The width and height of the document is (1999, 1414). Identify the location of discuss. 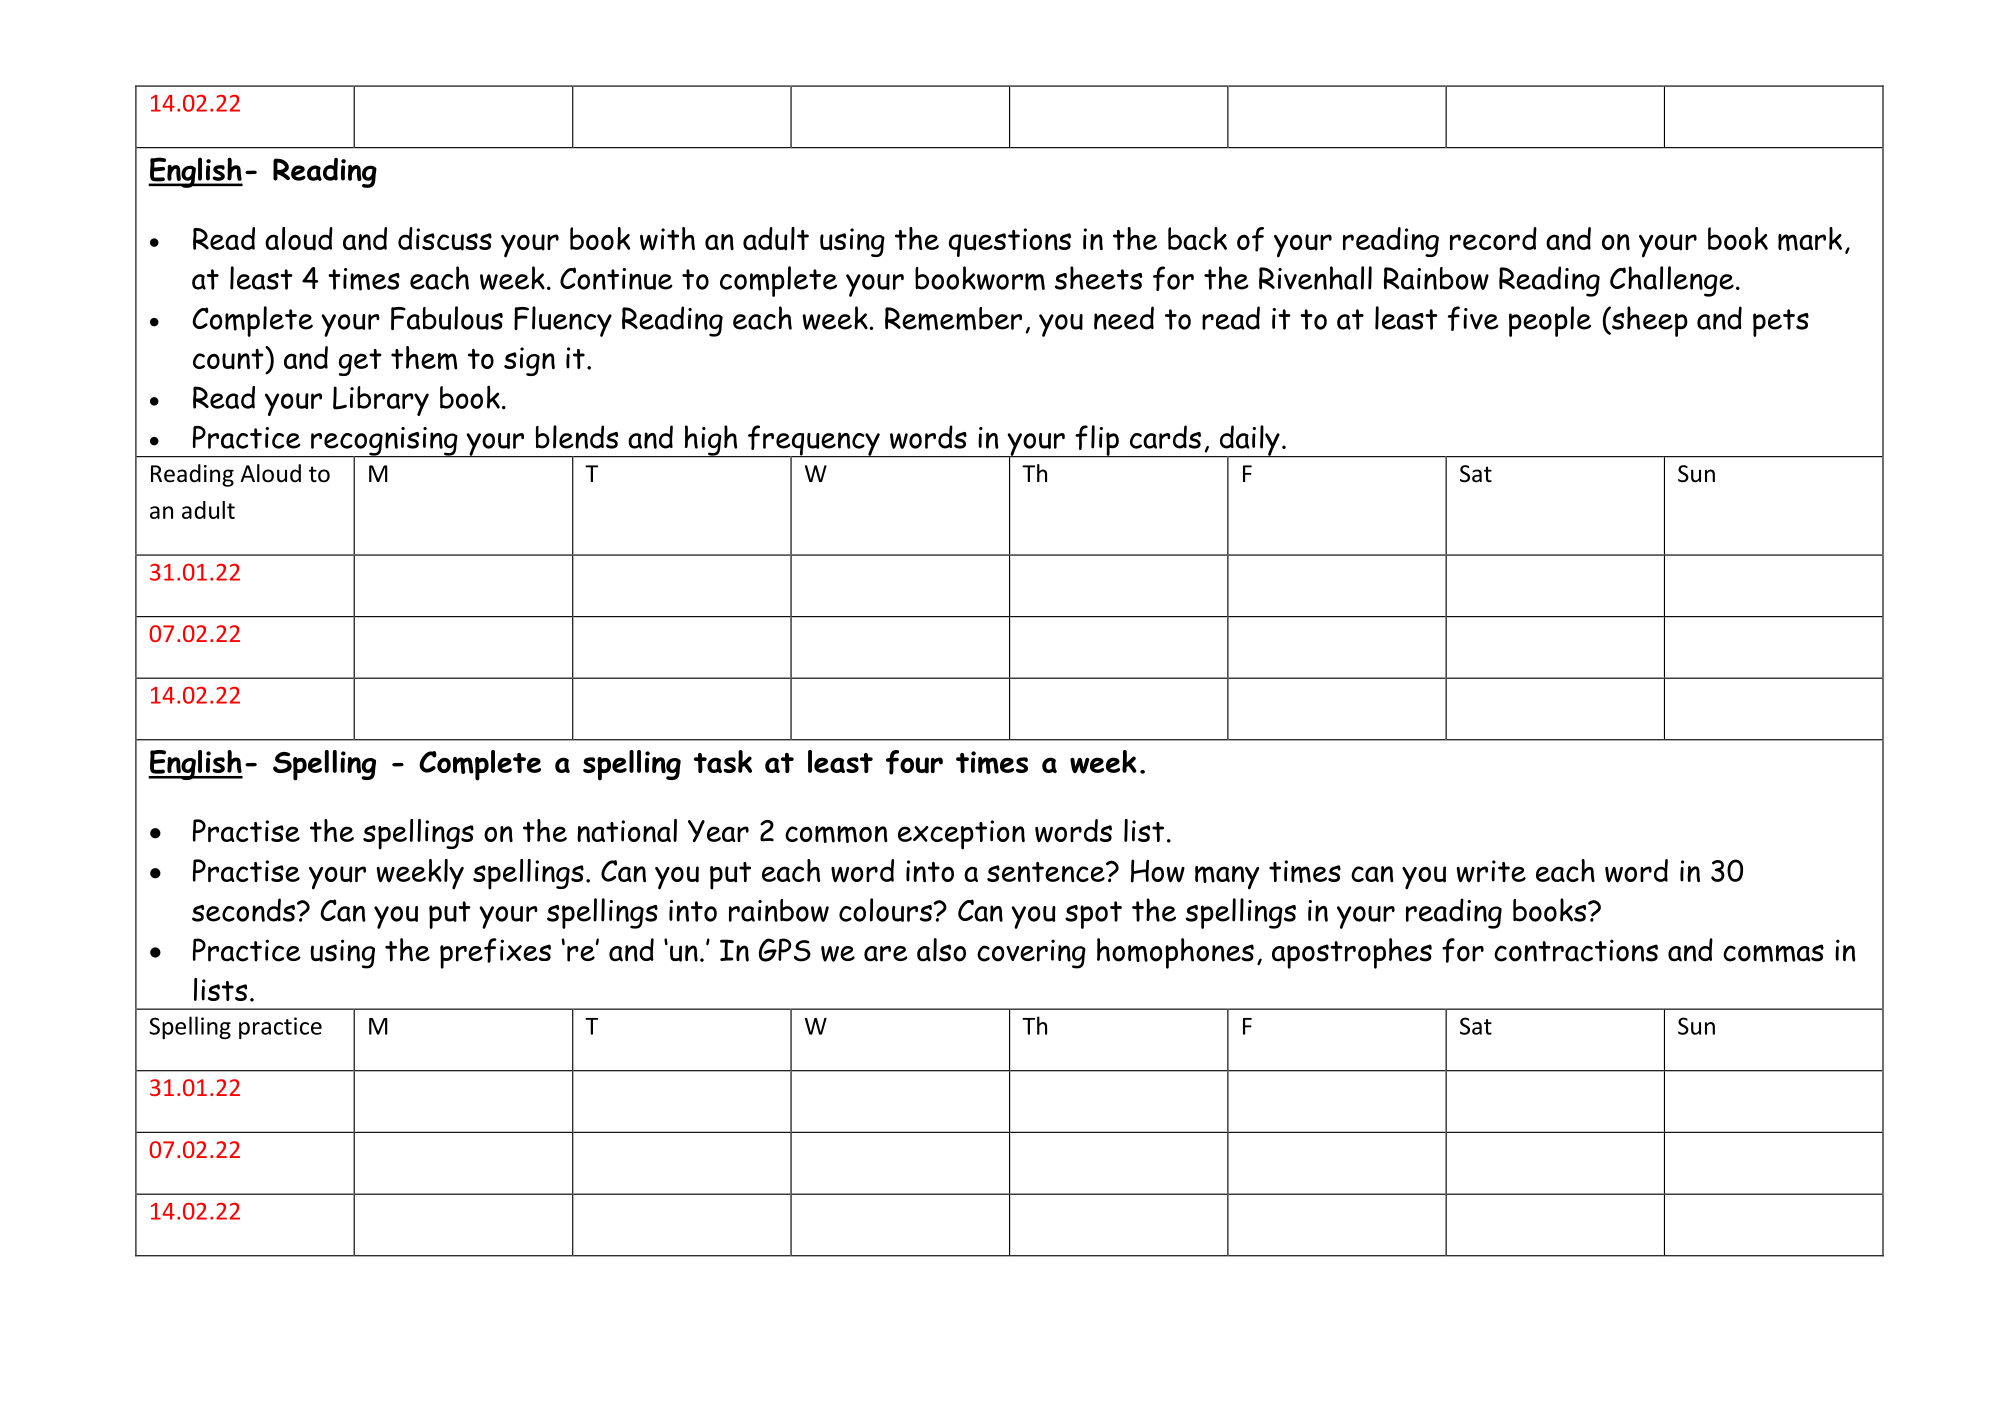
(445, 239).
